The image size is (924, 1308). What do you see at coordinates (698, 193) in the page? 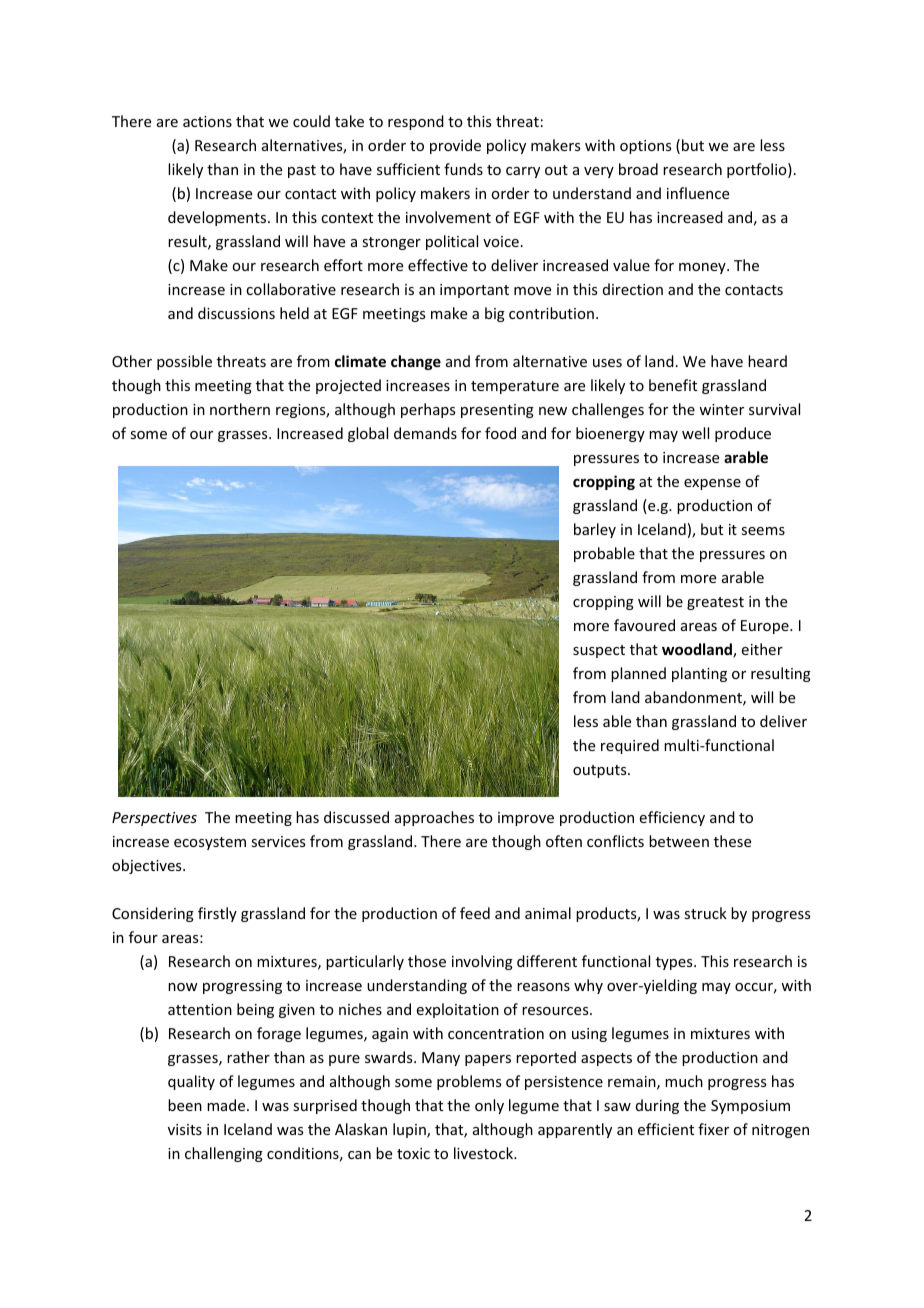
I see `influence` at bounding box center [698, 193].
